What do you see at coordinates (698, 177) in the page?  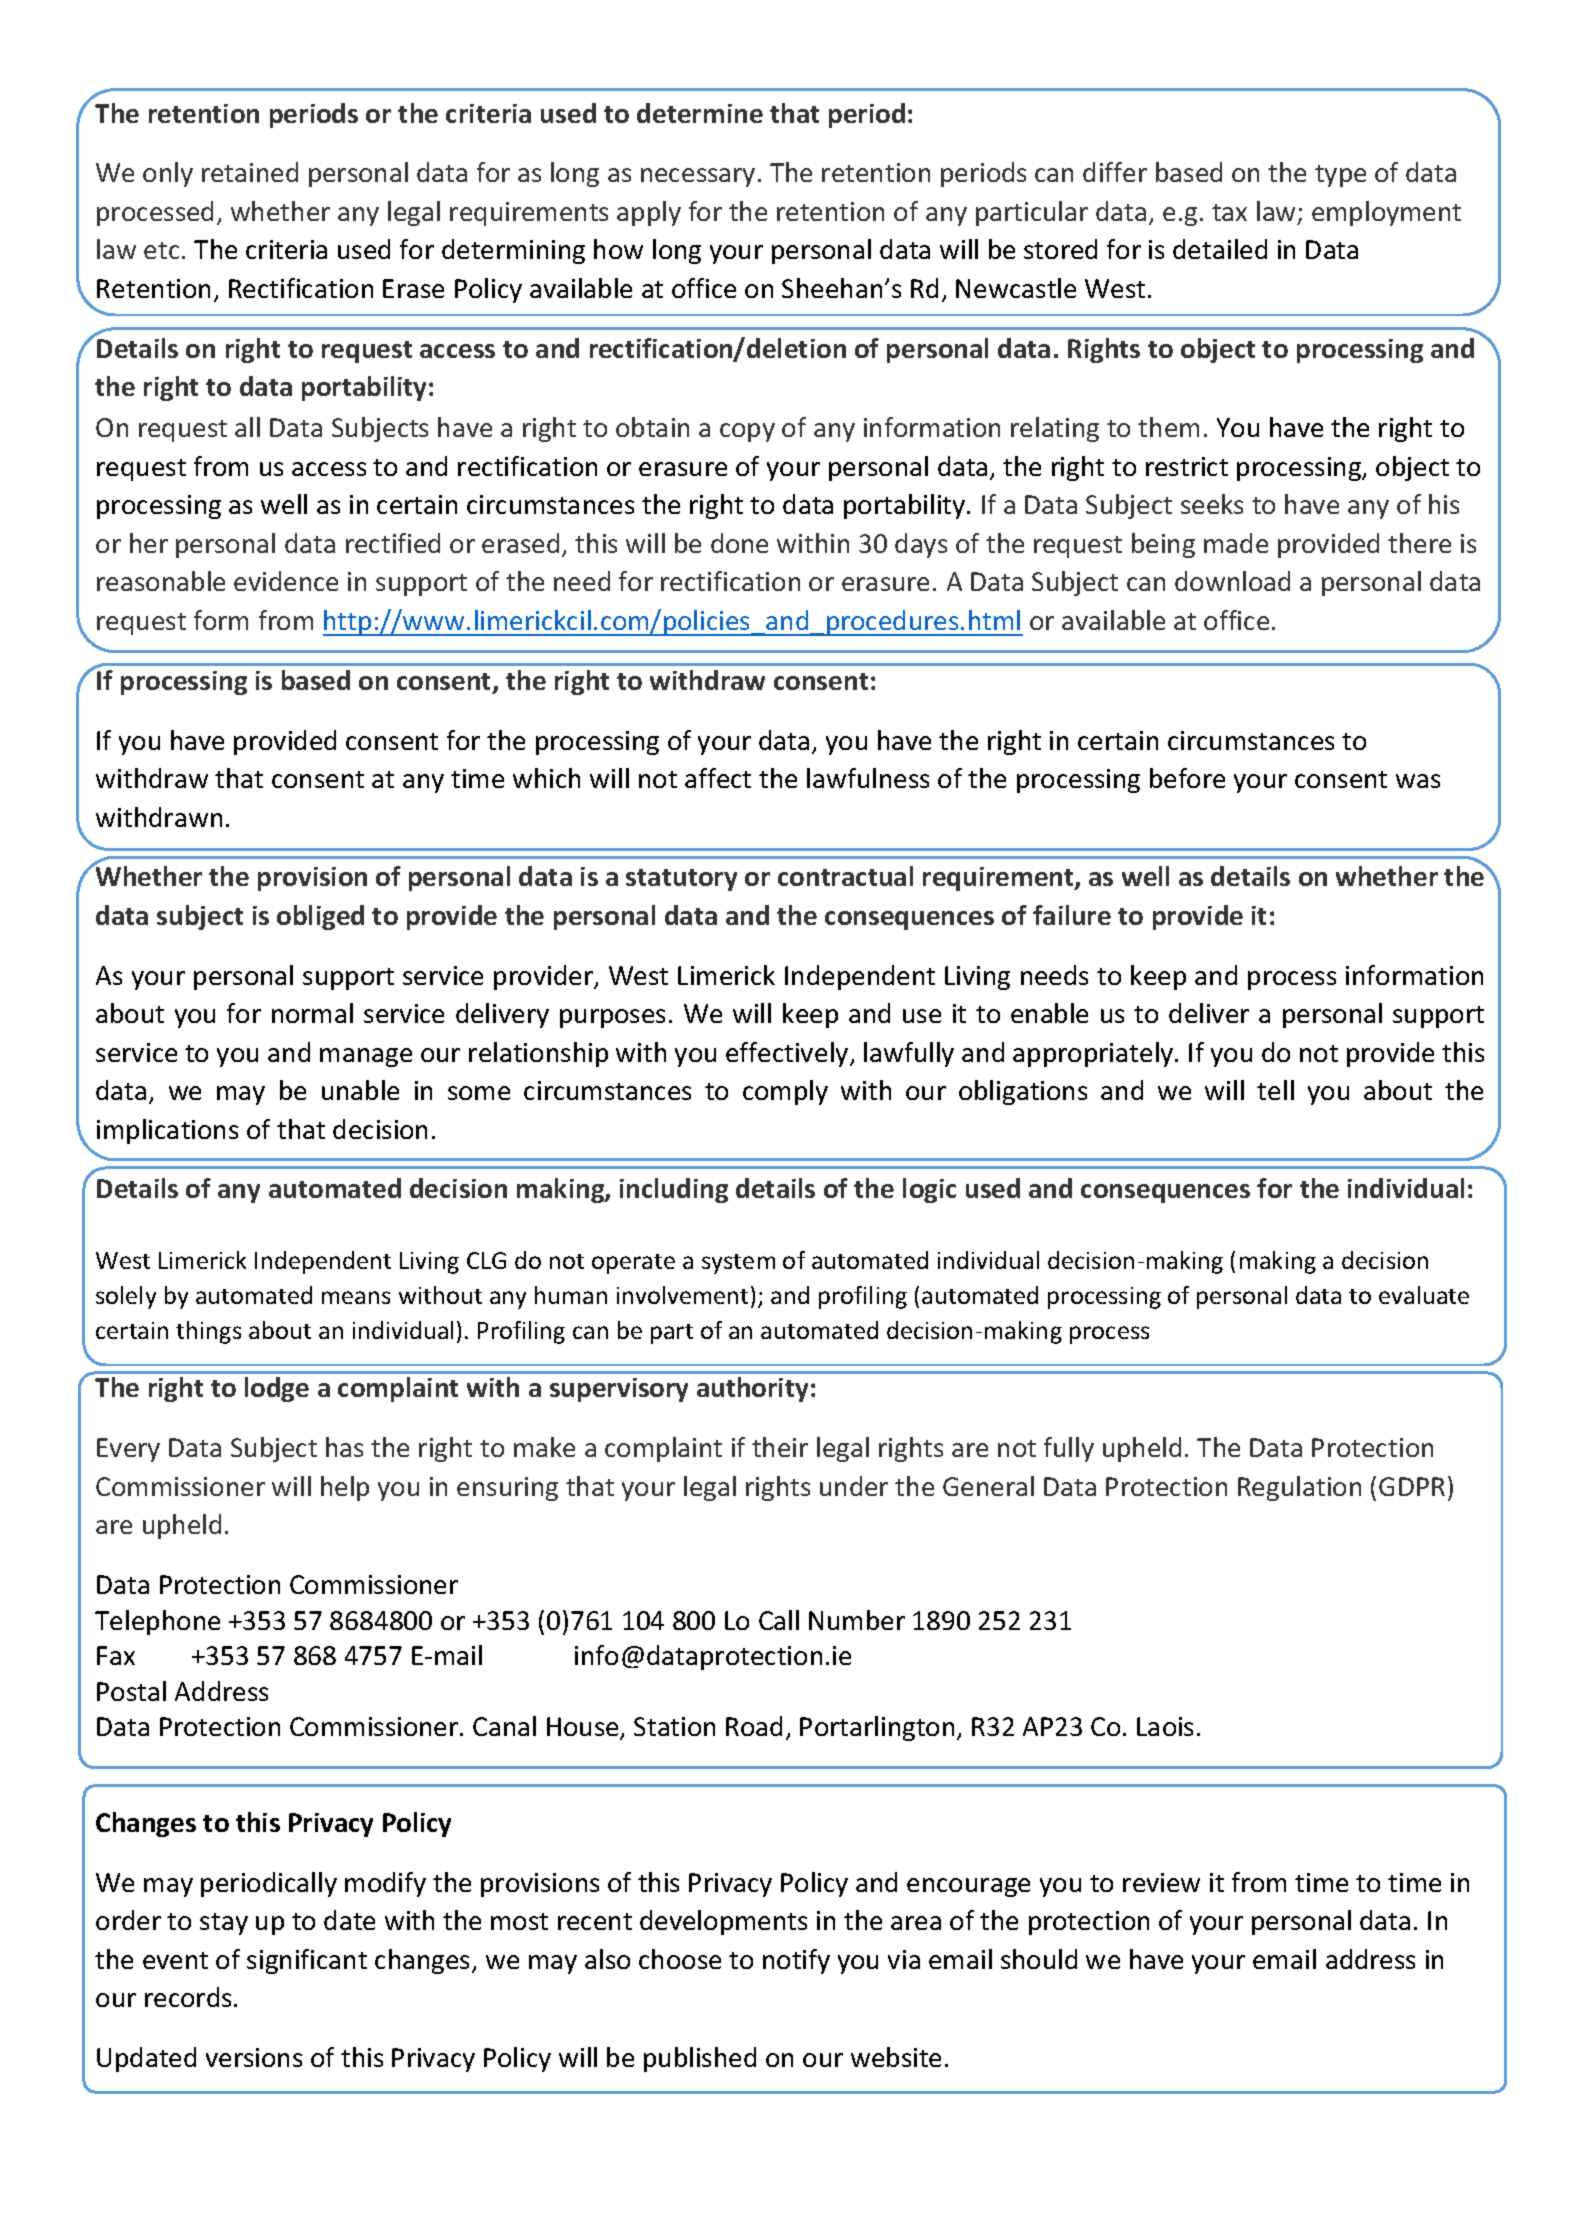 I see `necessary` at bounding box center [698, 177].
